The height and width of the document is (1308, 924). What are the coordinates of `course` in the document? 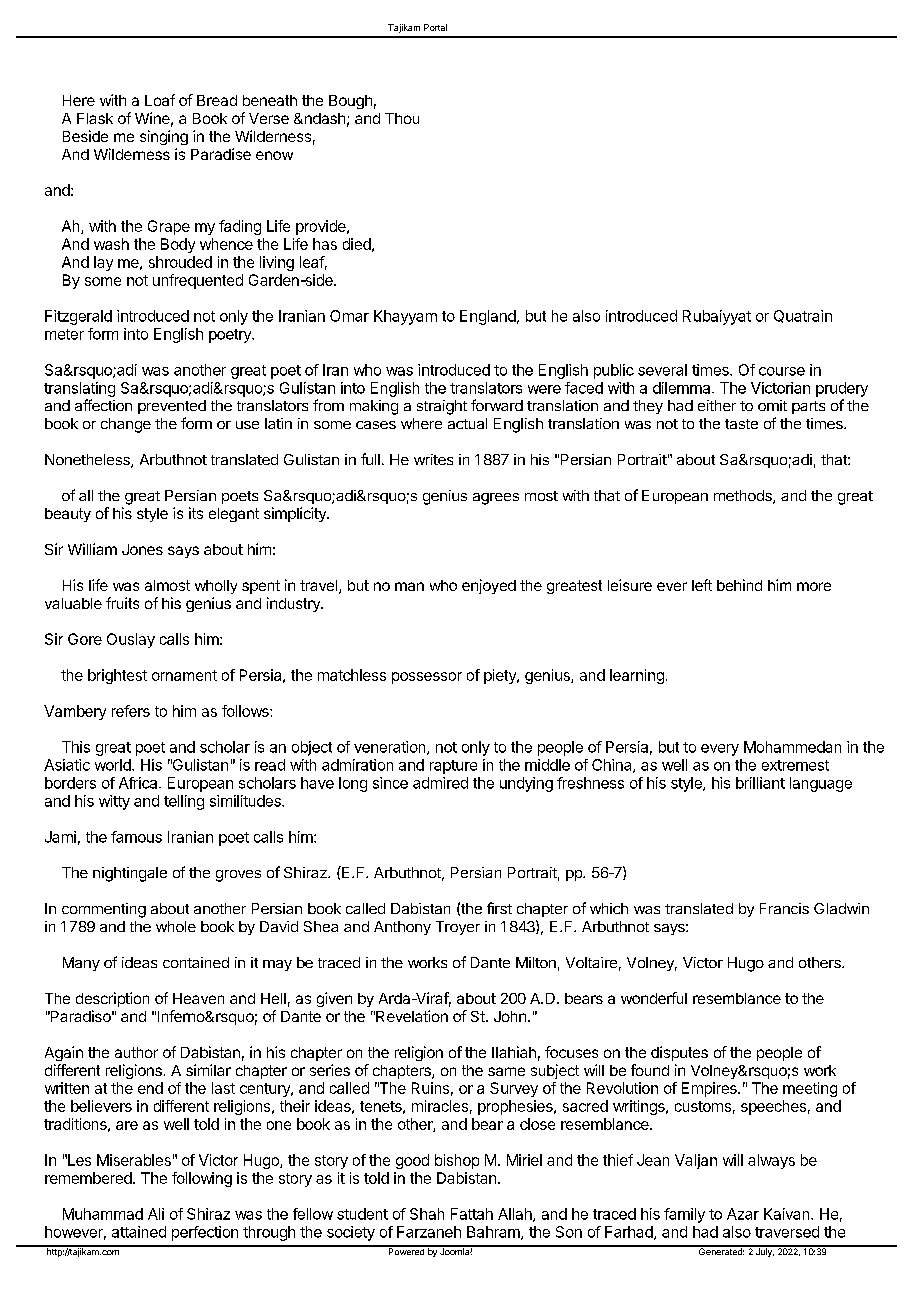 It's located at (782, 371).
